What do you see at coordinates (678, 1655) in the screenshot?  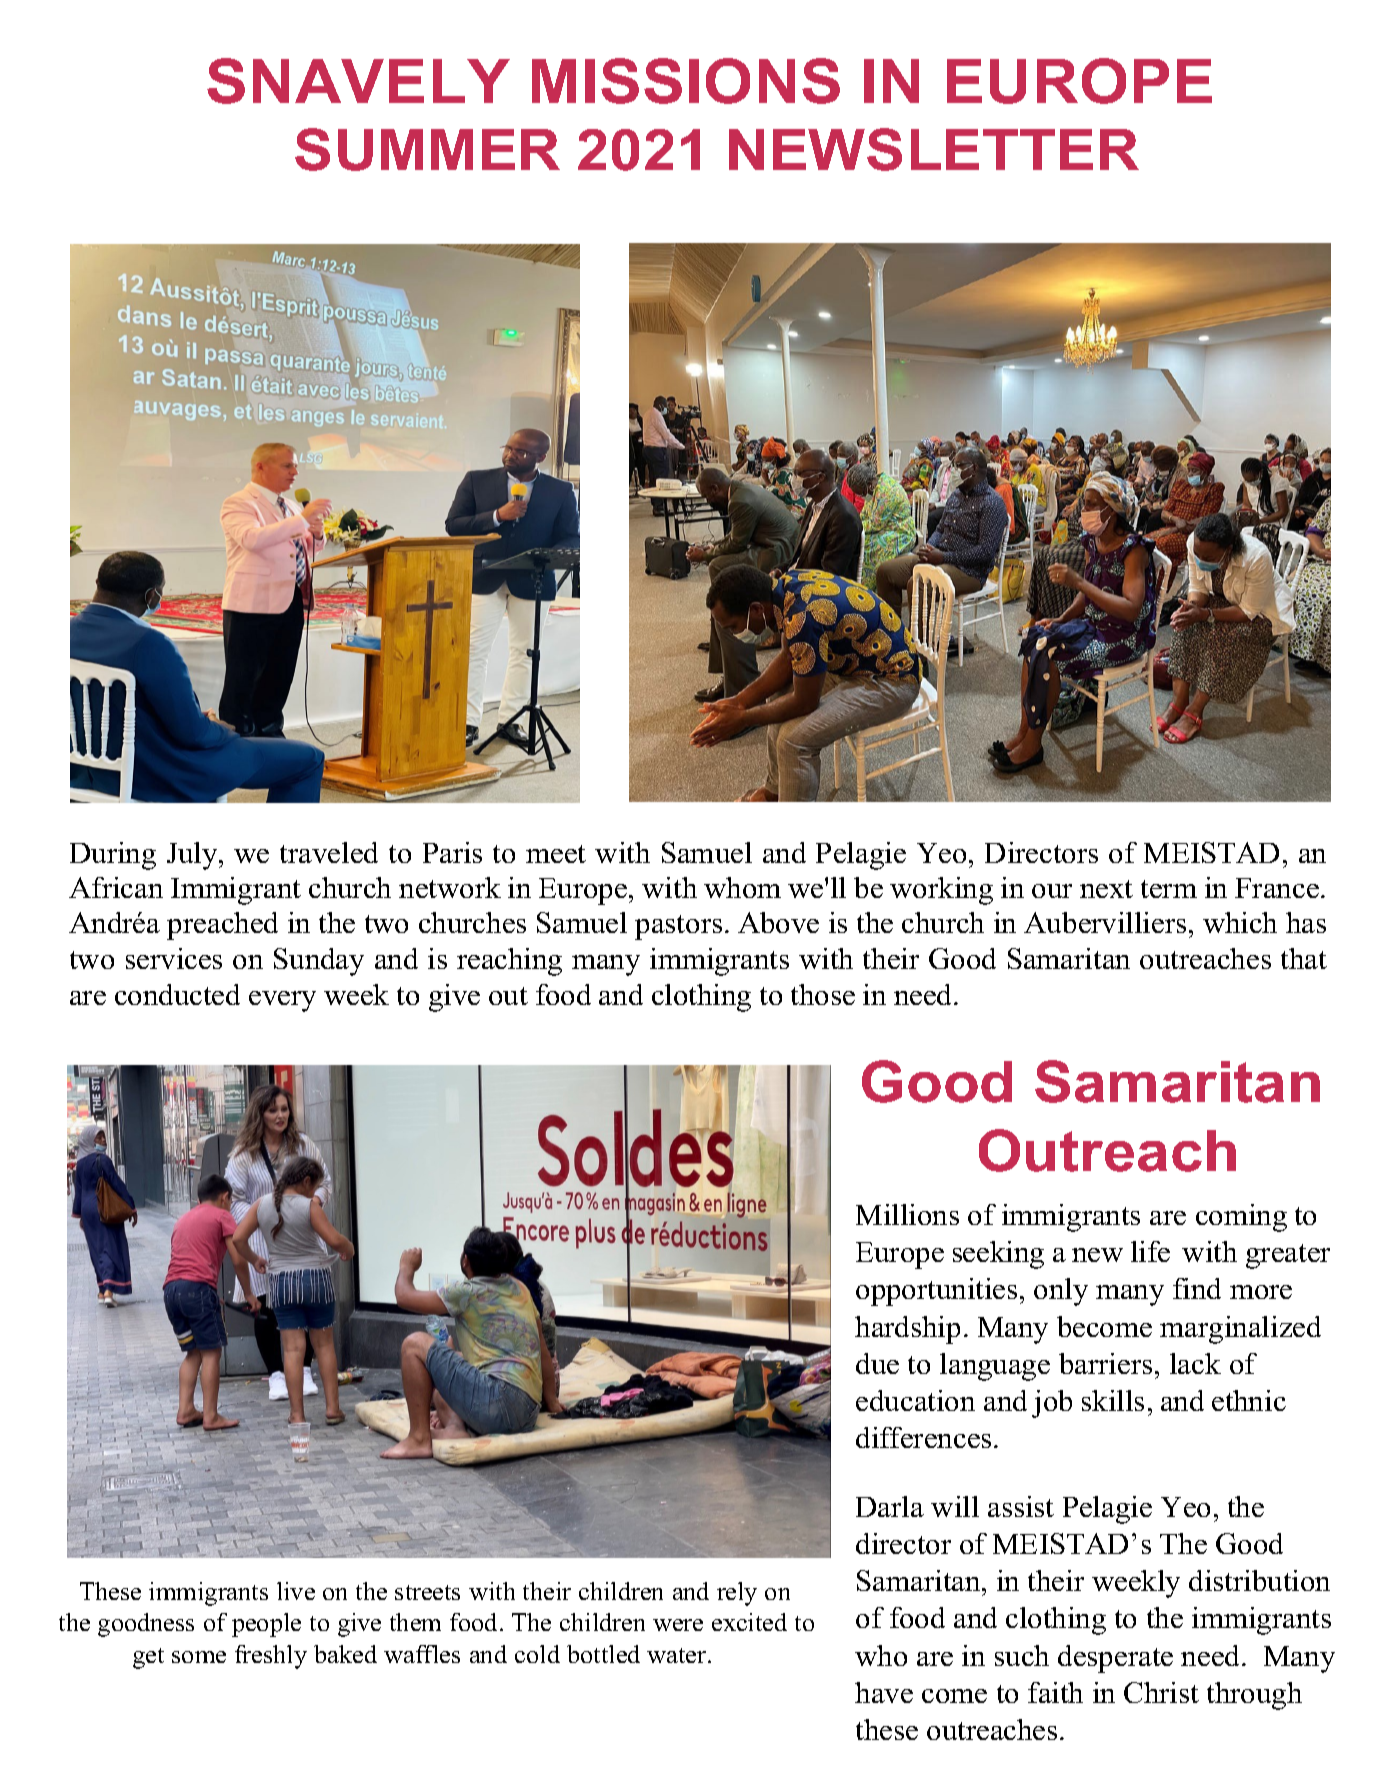 I see `water` at bounding box center [678, 1655].
